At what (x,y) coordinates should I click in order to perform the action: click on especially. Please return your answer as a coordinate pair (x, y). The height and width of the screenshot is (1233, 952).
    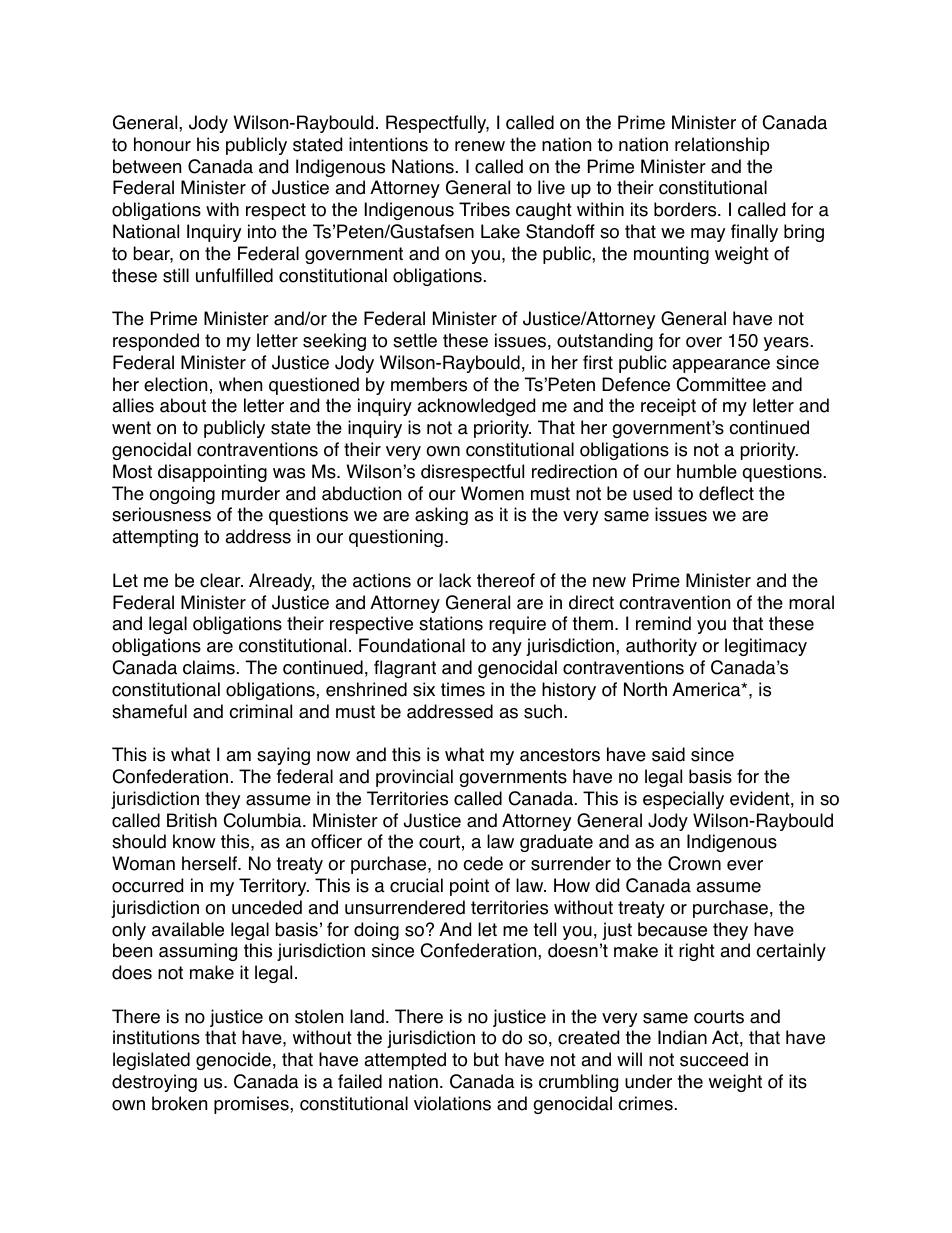
    Looking at the image, I should click on (683, 800).
